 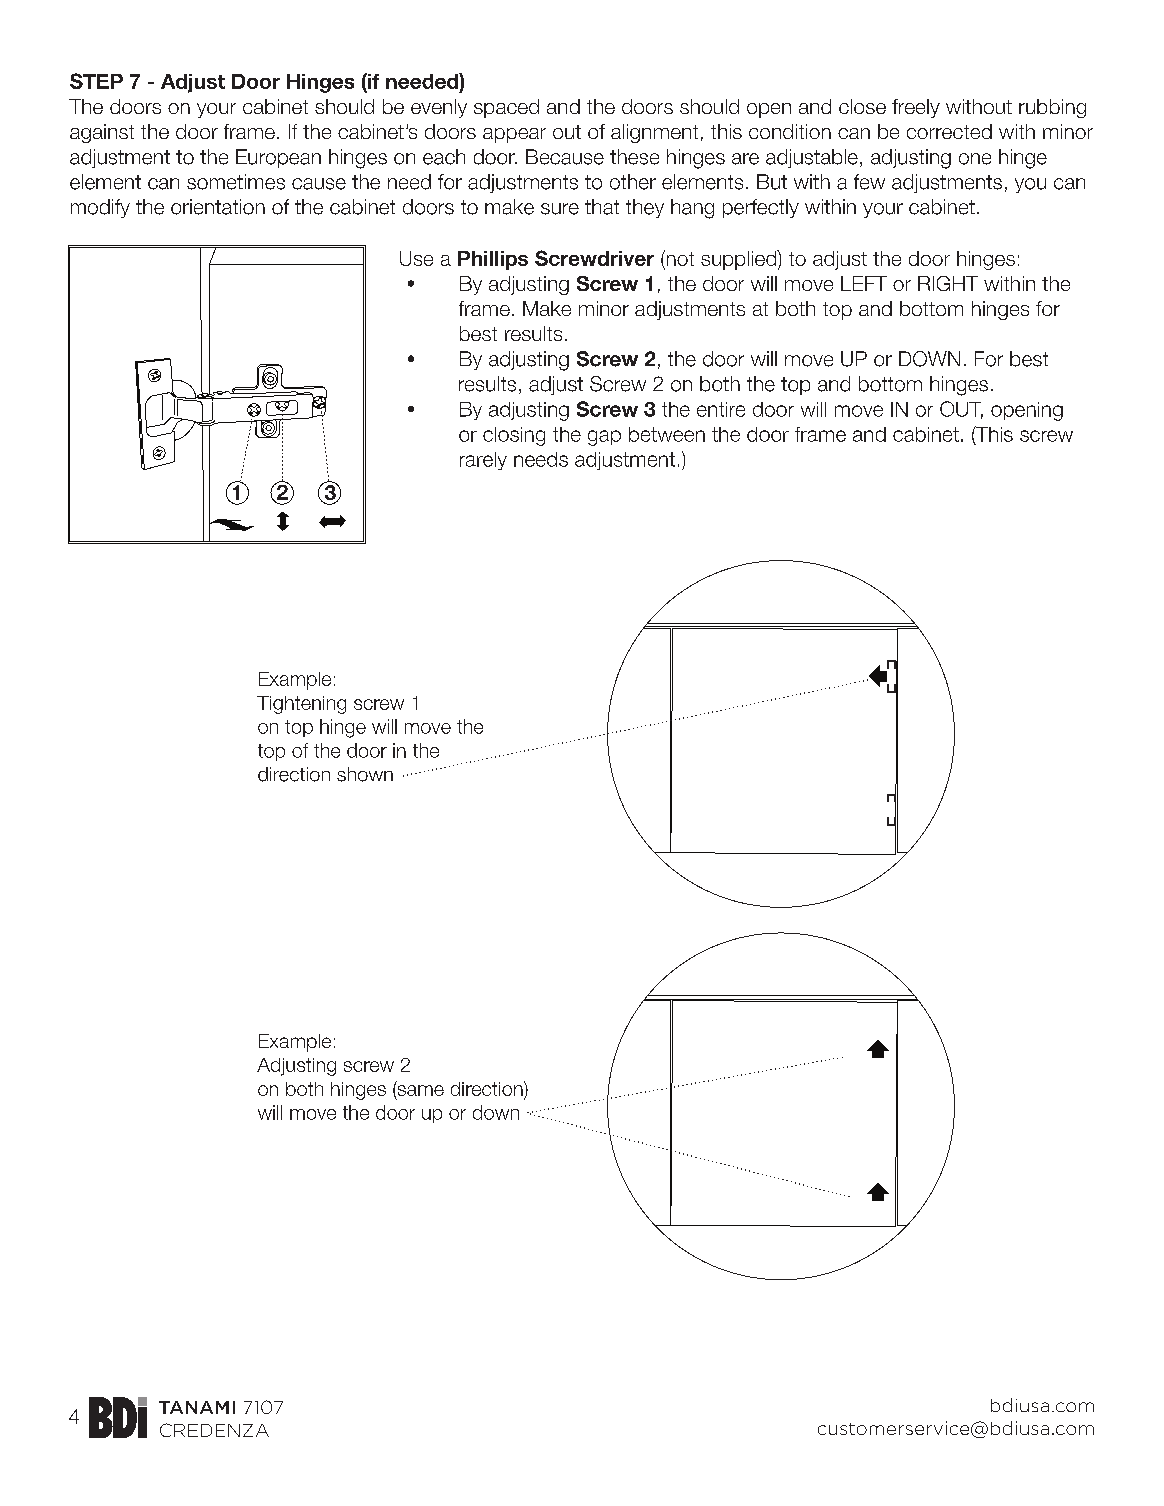 I want to click on CREDENZA, so click(x=214, y=1430).
